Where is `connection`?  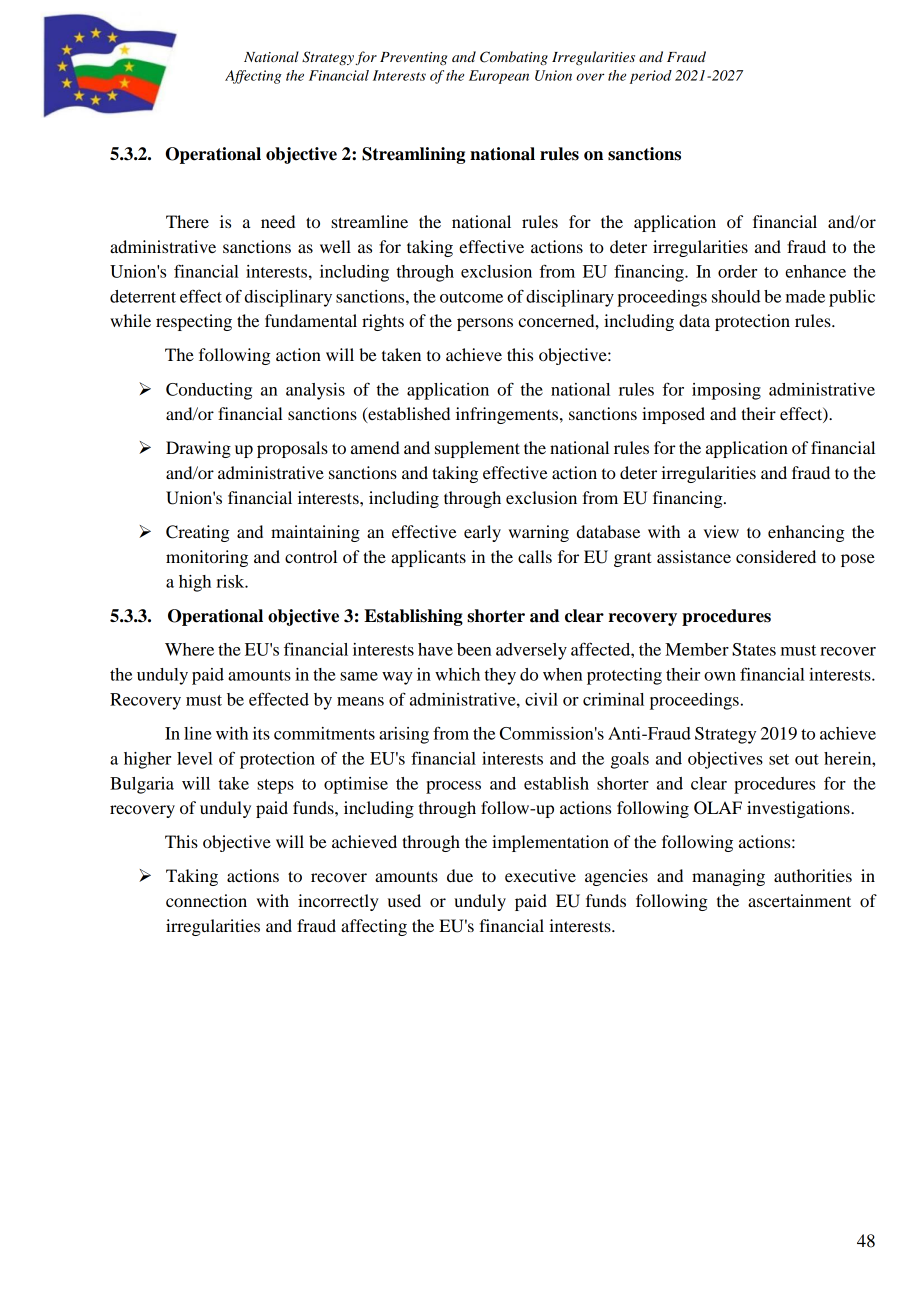 connection is located at coordinates (206, 900).
